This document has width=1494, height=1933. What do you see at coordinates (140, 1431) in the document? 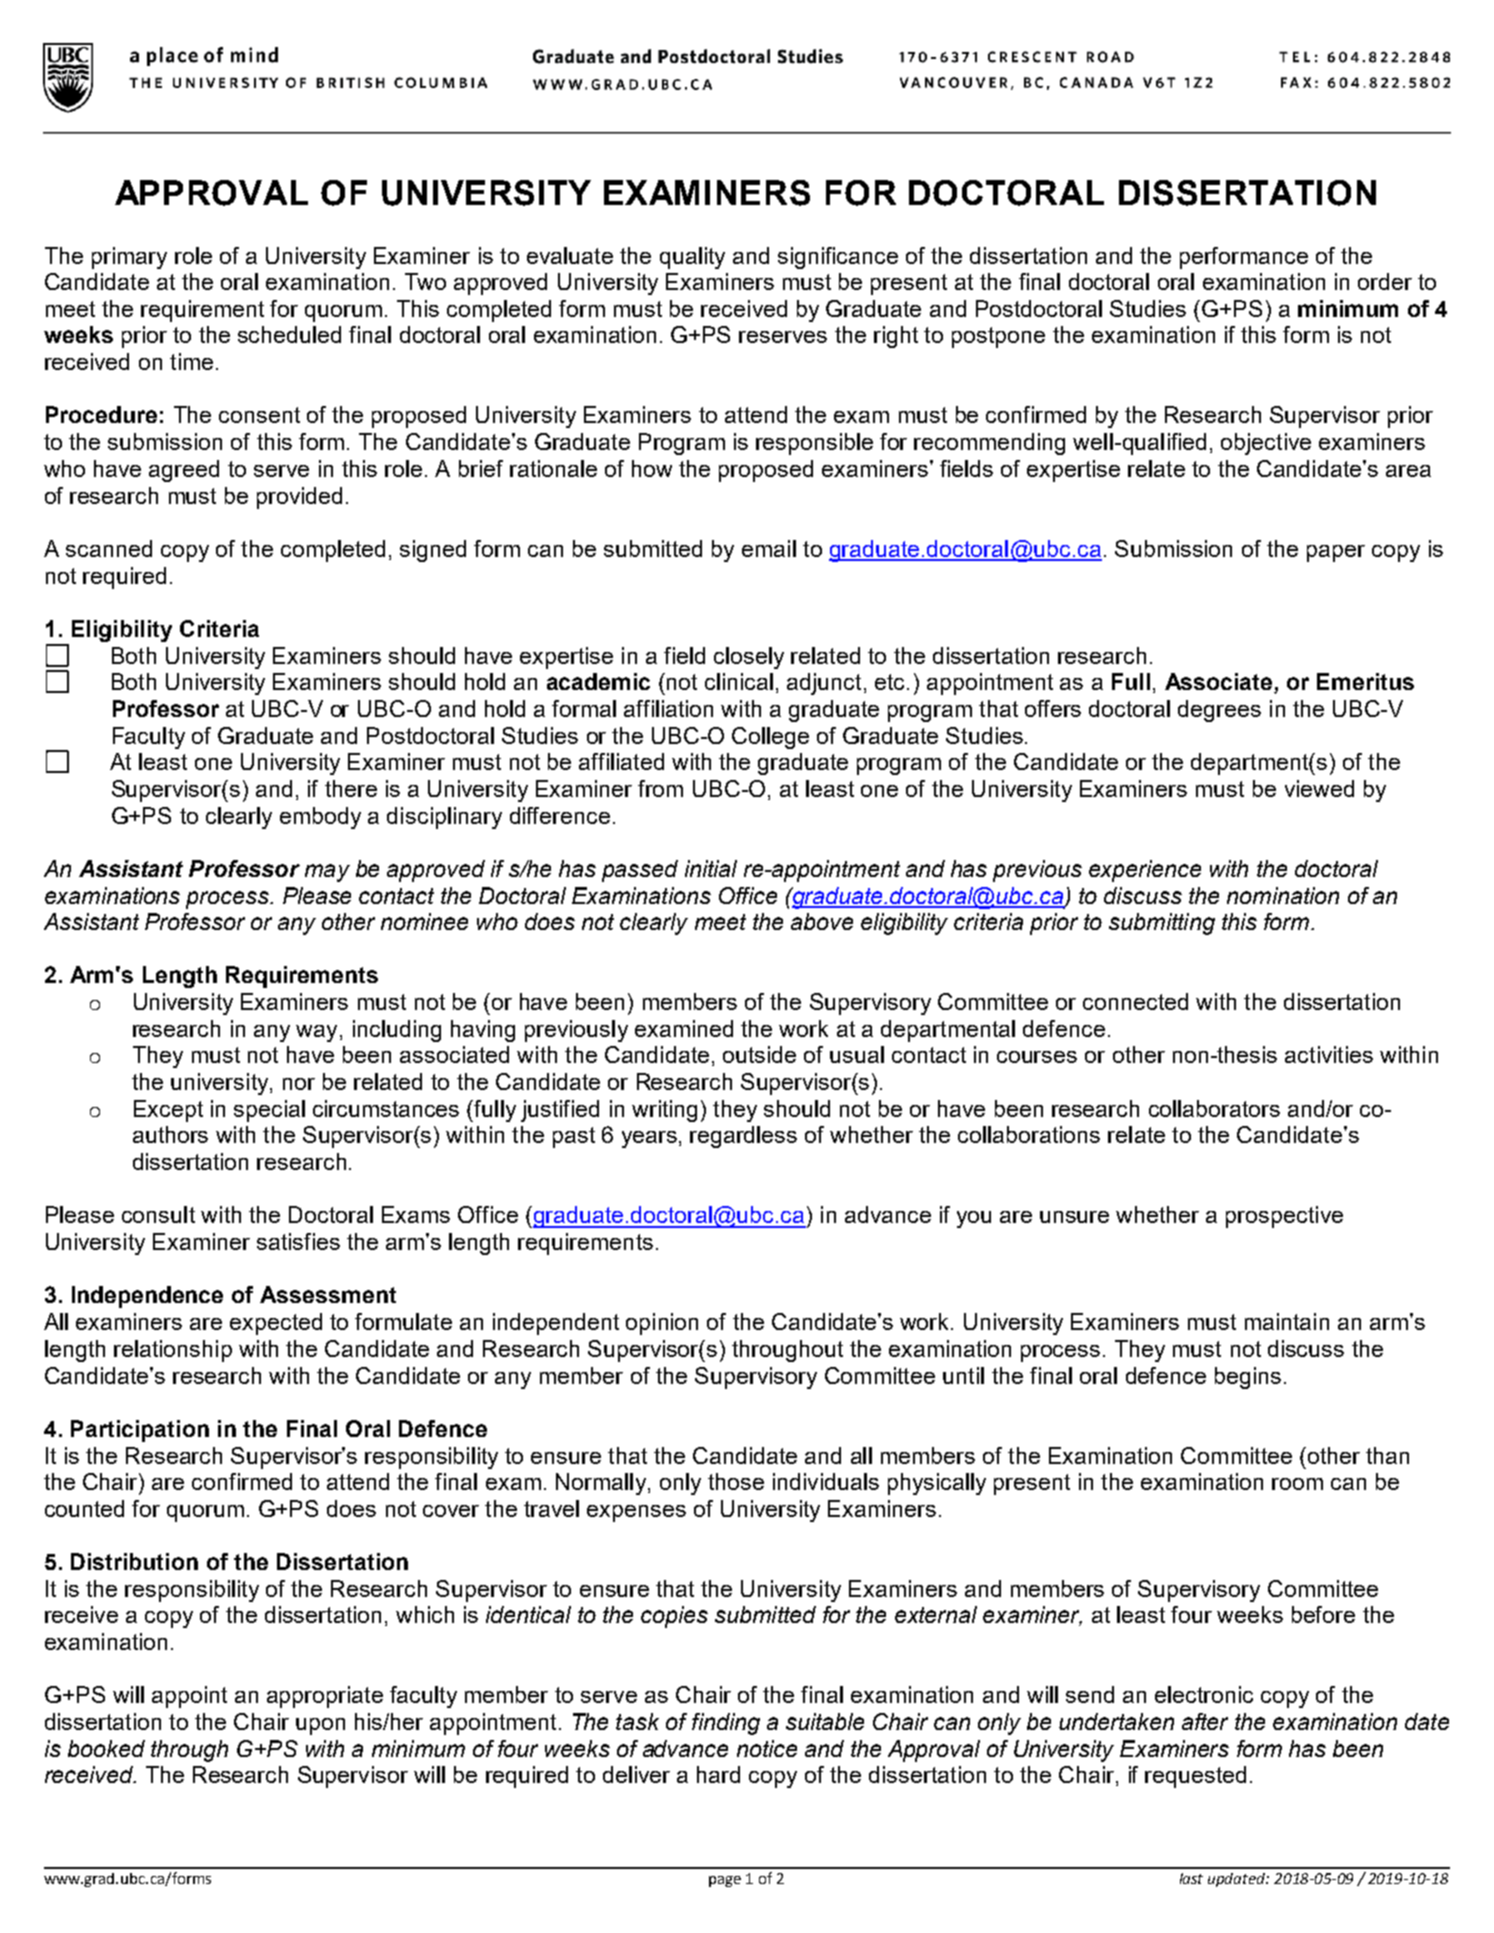
I see `Participation` at bounding box center [140, 1431].
